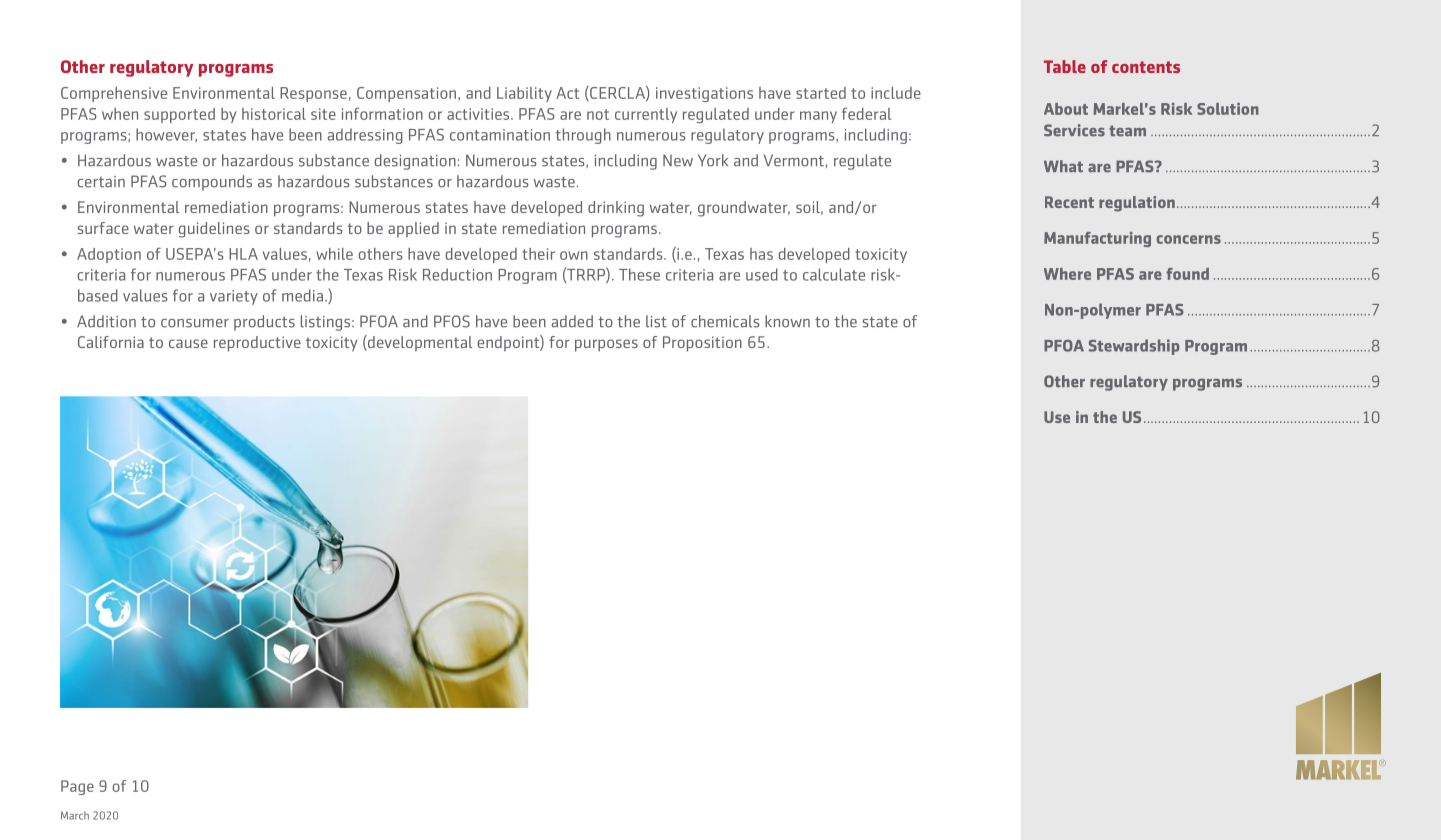 Image resolution: width=1441 pixels, height=840 pixels. I want to click on chemicals, so click(725, 321).
